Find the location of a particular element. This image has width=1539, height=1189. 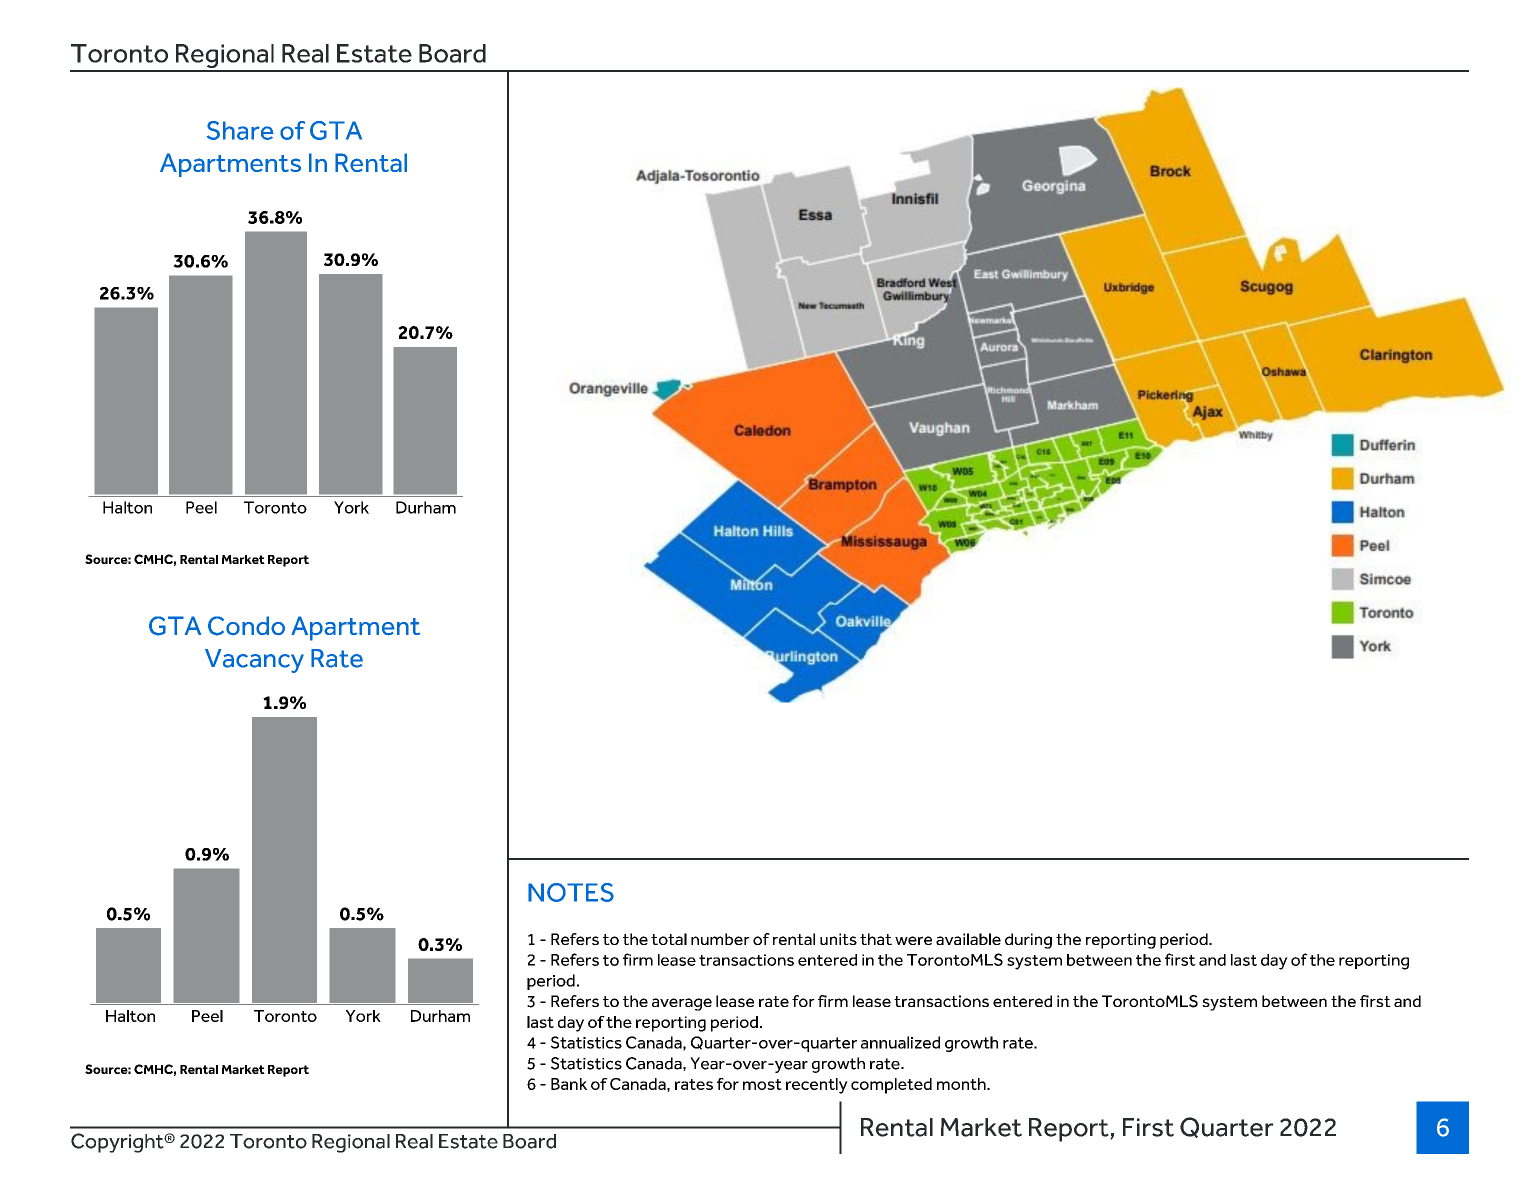

units is located at coordinates (838, 939).
